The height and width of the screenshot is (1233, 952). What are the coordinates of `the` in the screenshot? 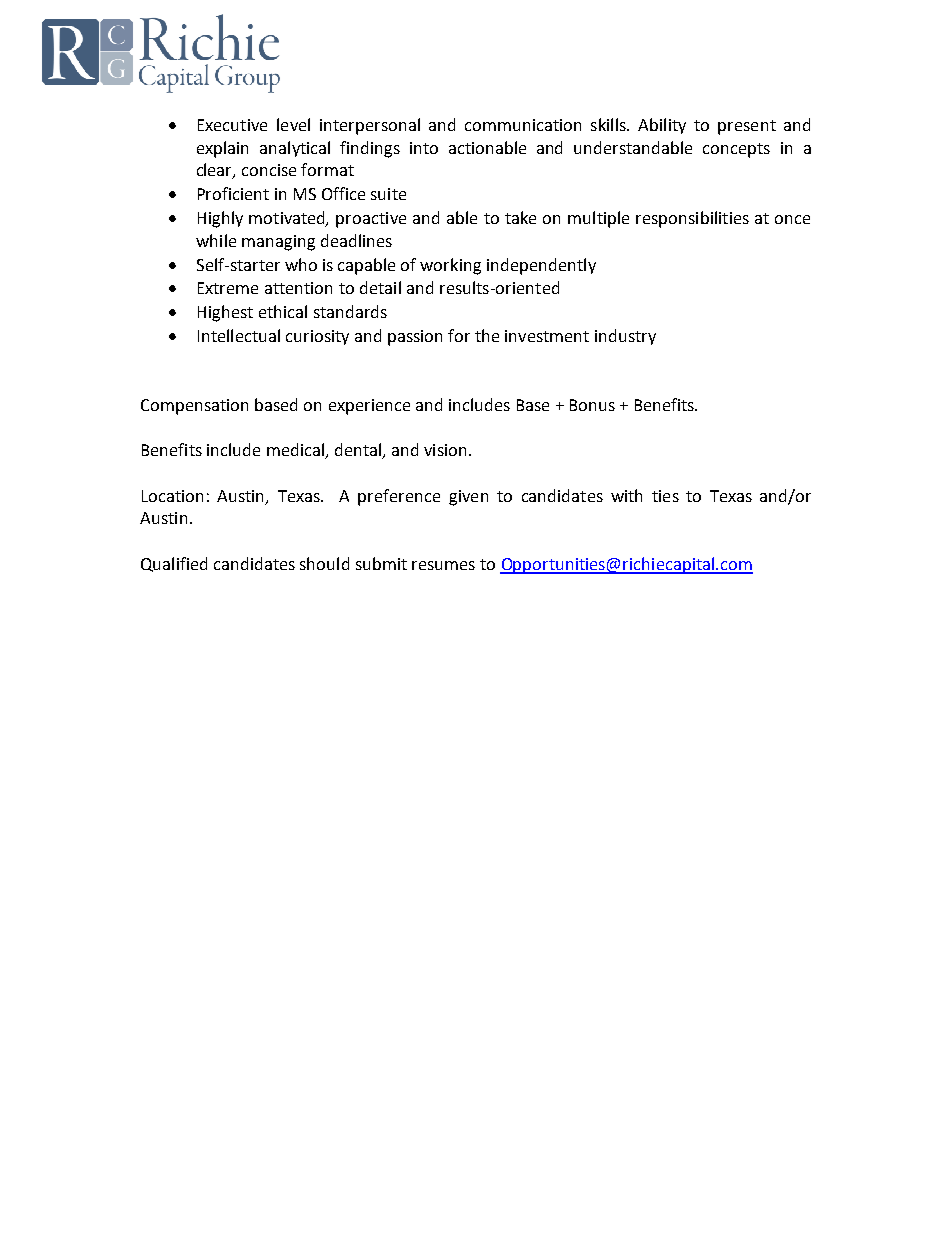 It's located at (487, 335).
